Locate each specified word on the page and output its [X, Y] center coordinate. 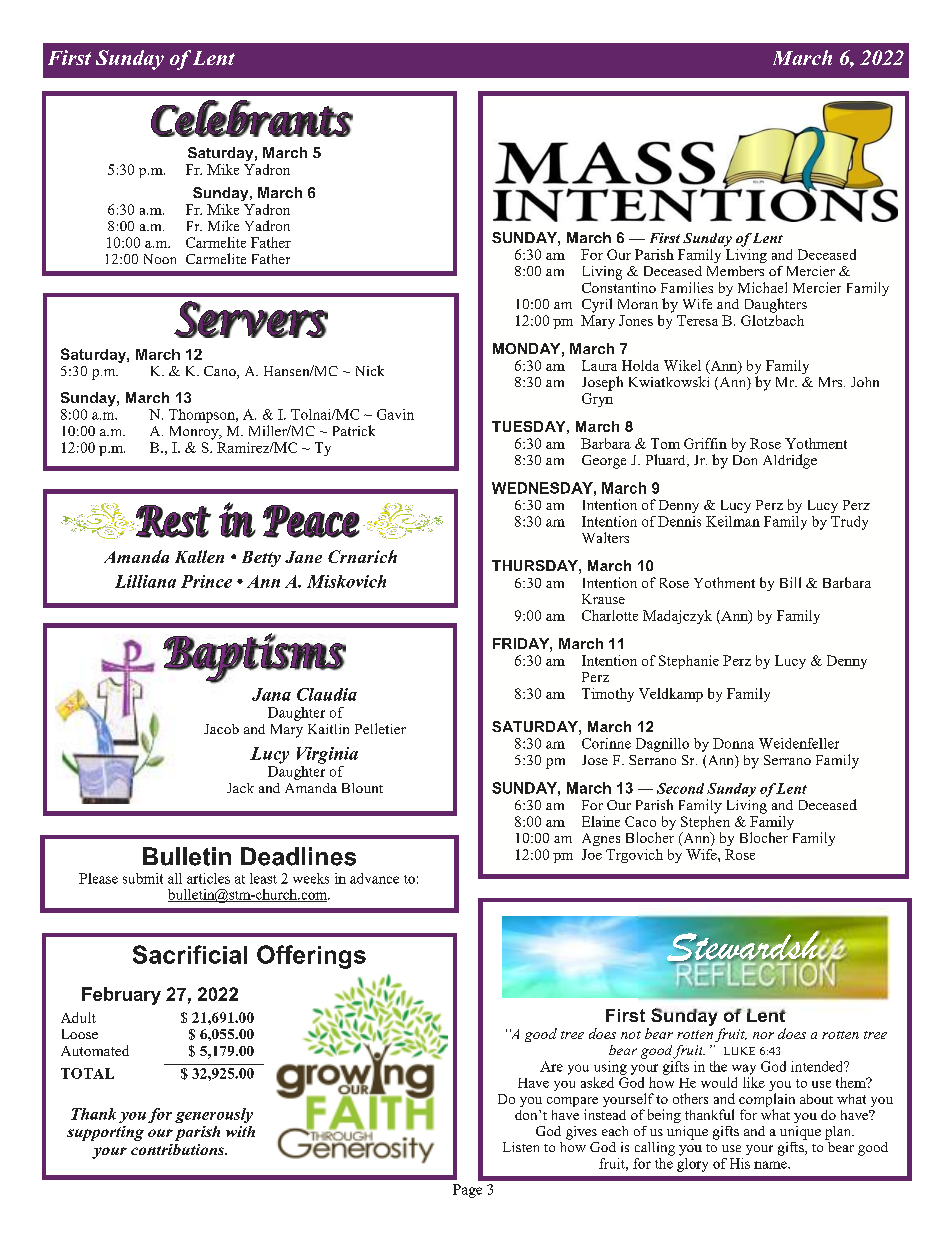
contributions [179, 1149]
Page [467, 1191]
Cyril [597, 305]
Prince [206, 581]
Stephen [705, 821]
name [771, 1165]
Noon [160, 259]
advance [374, 878]
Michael [762, 287]
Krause [603, 599]
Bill [790, 582]
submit [143, 878]
